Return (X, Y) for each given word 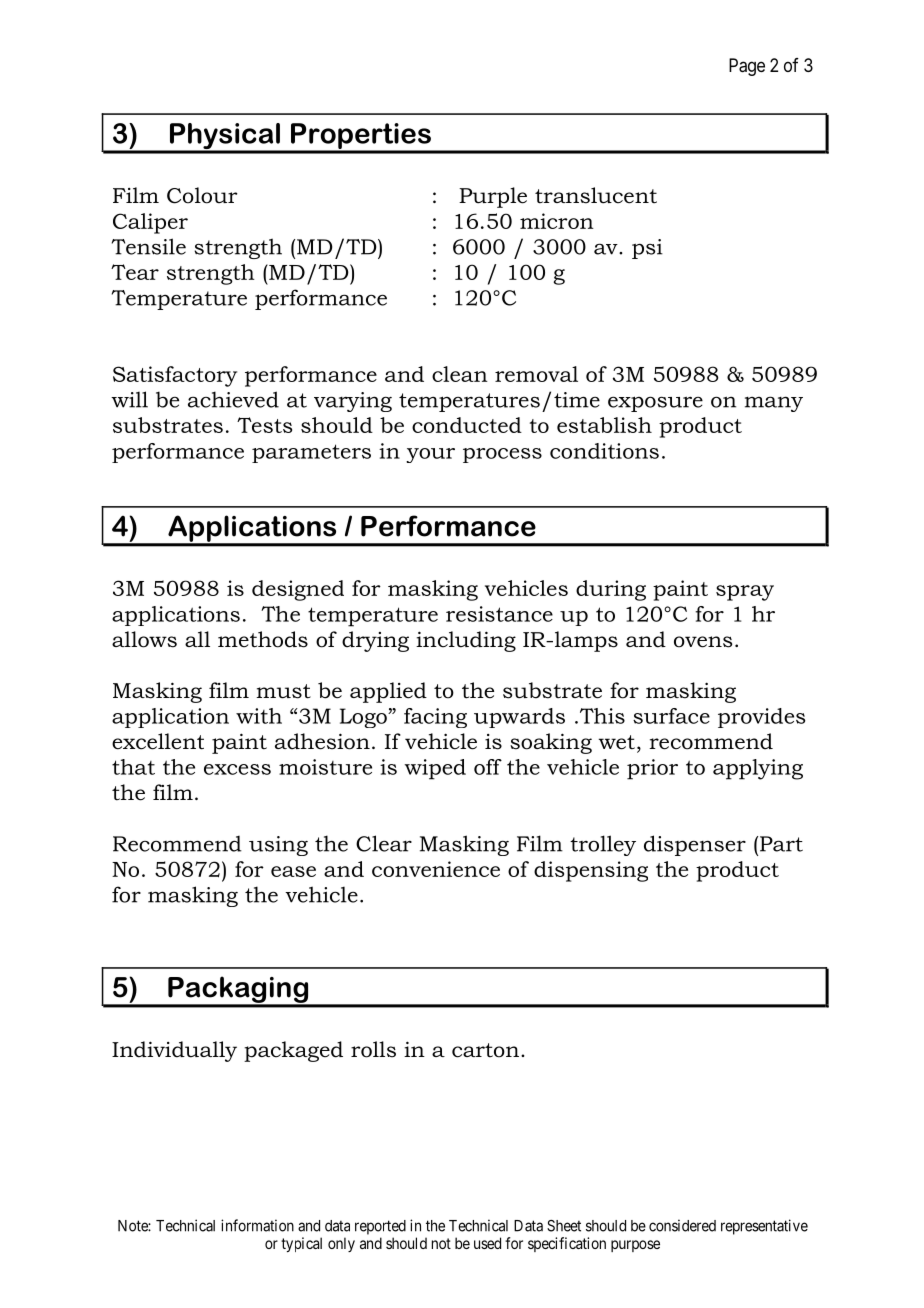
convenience (436, 869)
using (278, 846)
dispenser (695, 845)
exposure (655, 404)
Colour (202, 195)
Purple (493, 197)
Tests (264, 425)
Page (747, 67)
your (430, 455)
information (257, 1225)
